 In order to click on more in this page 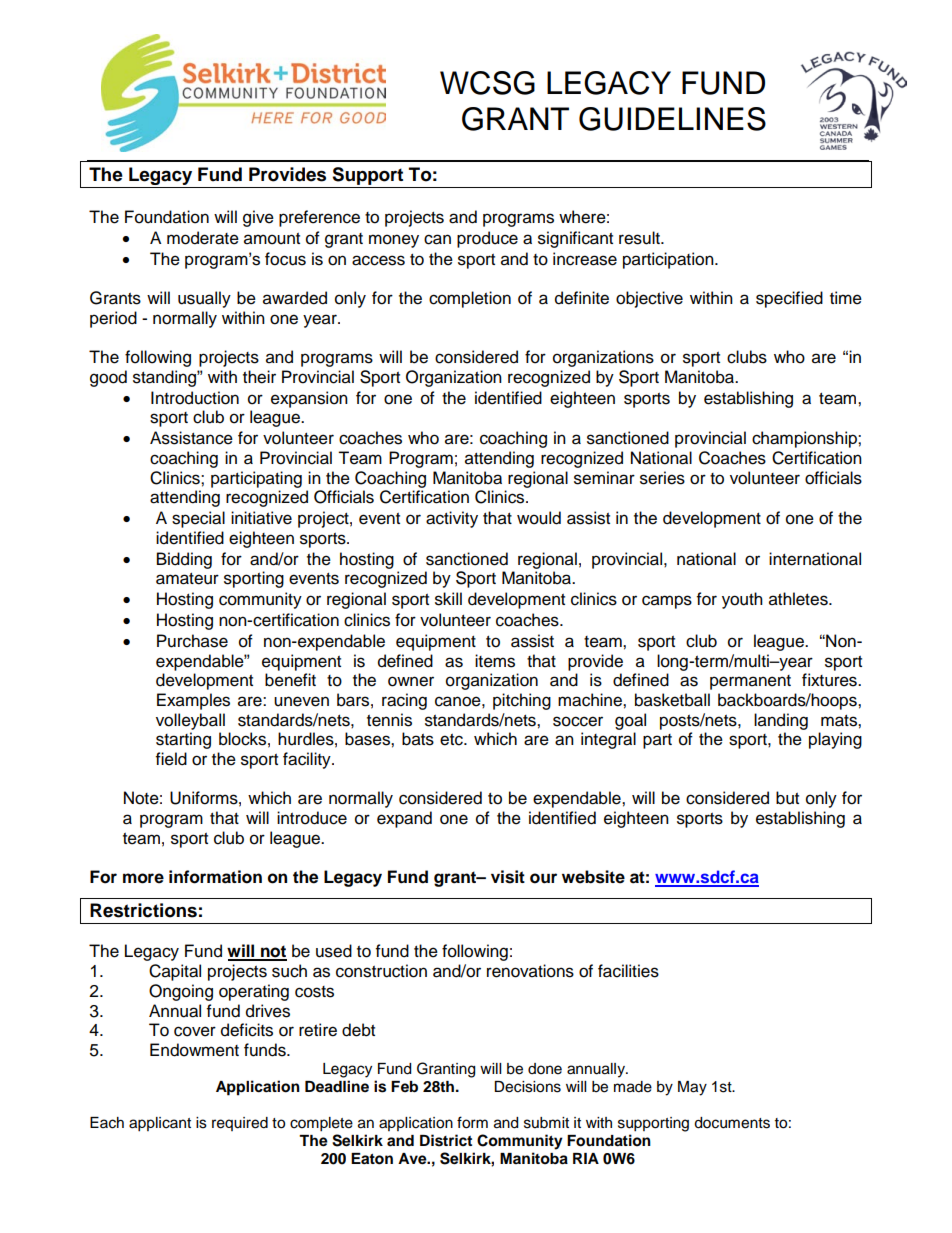, I will do `click(143, 878)`.
